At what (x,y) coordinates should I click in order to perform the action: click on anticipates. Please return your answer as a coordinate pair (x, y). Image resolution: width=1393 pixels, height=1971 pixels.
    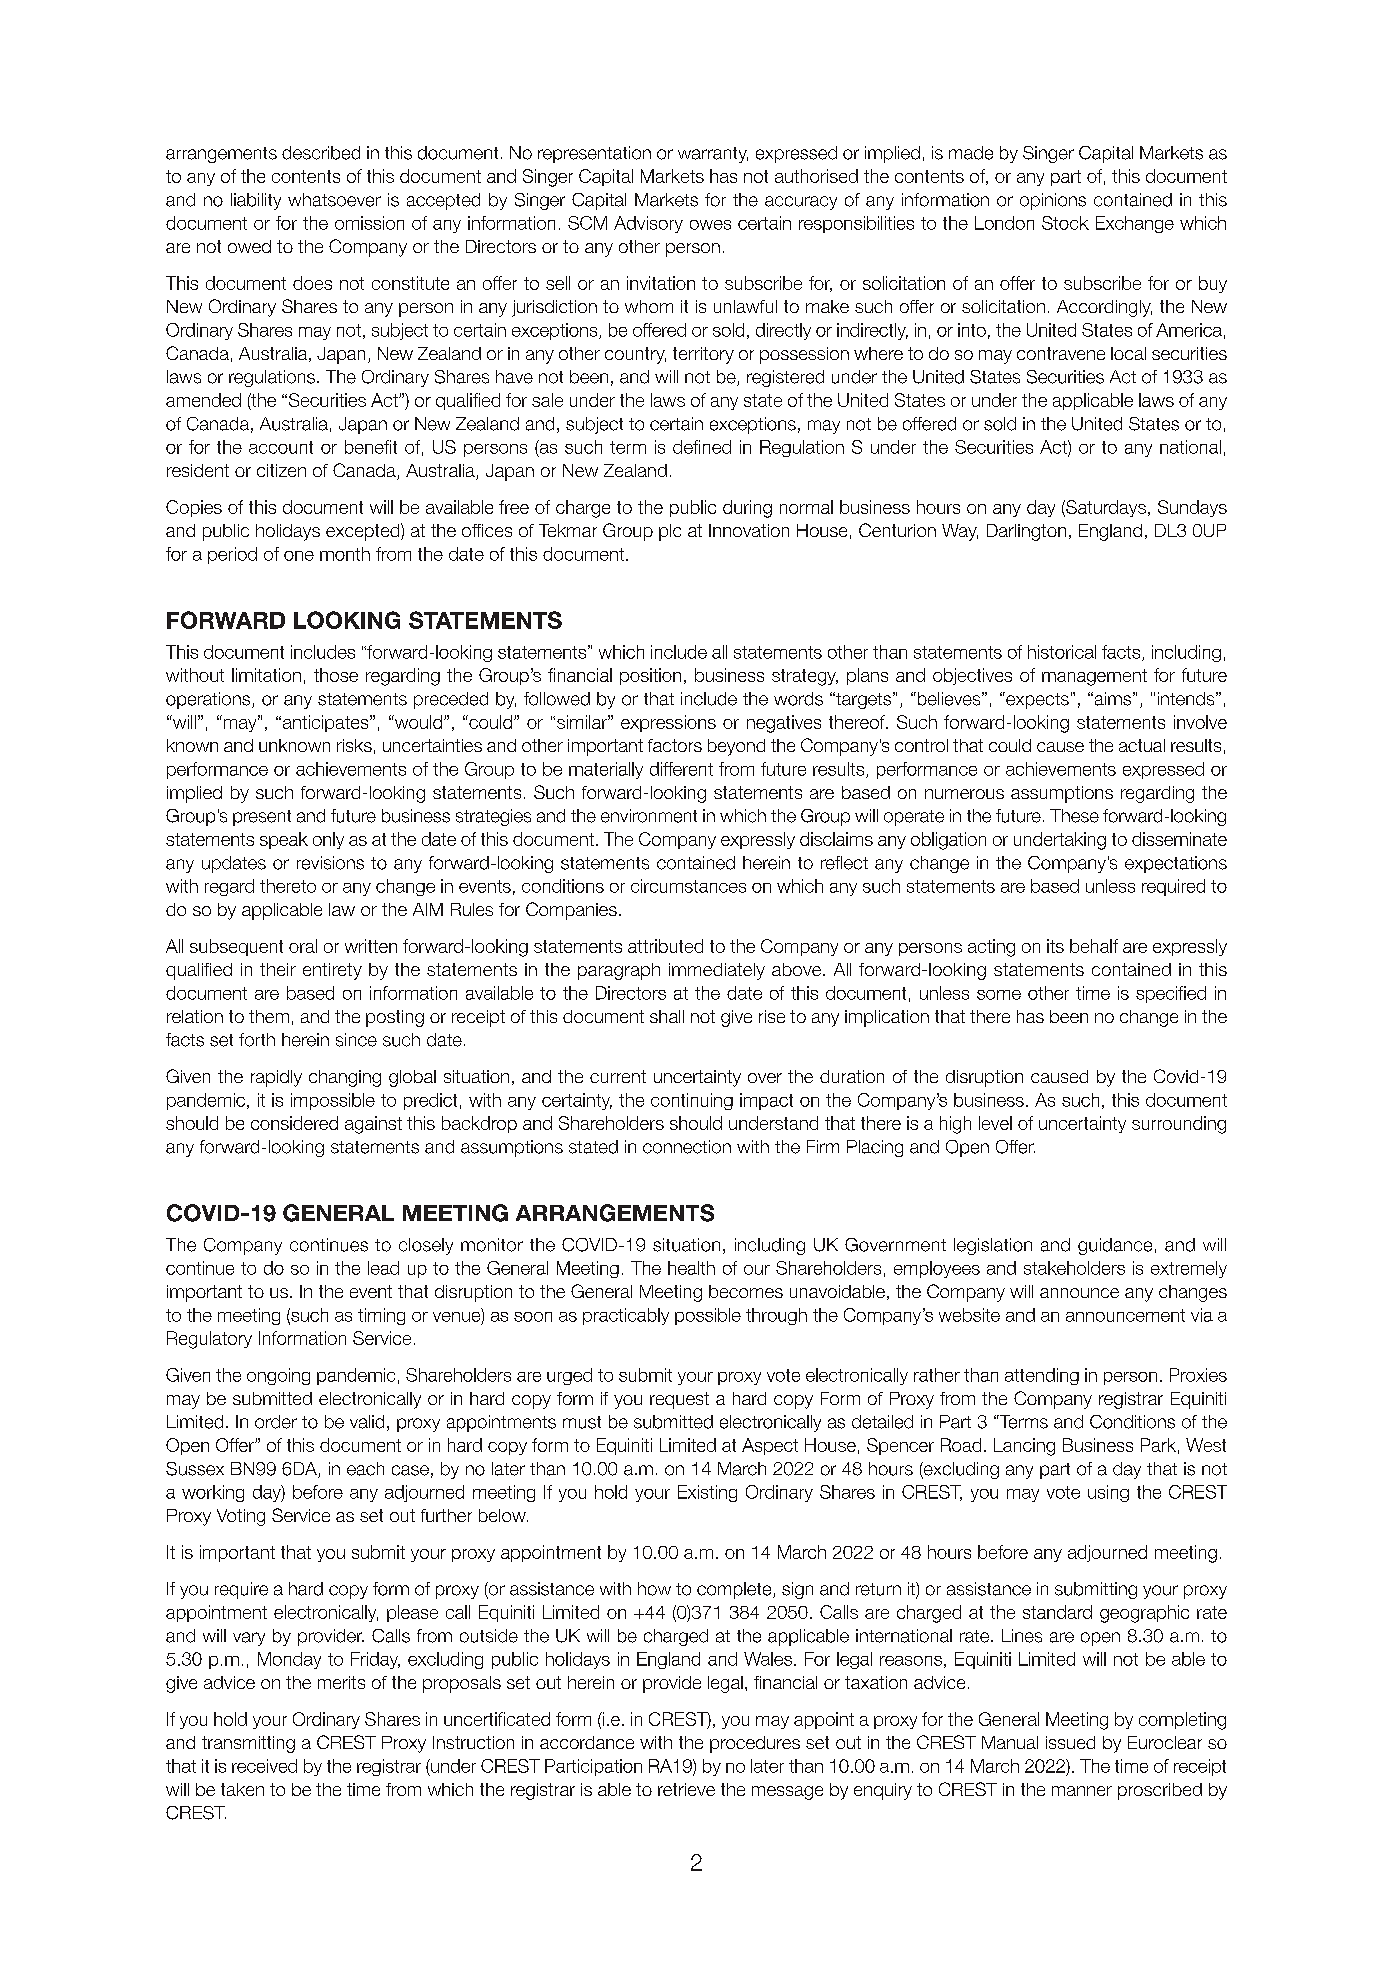
    Looking at the image, I should click on (325, 723).
